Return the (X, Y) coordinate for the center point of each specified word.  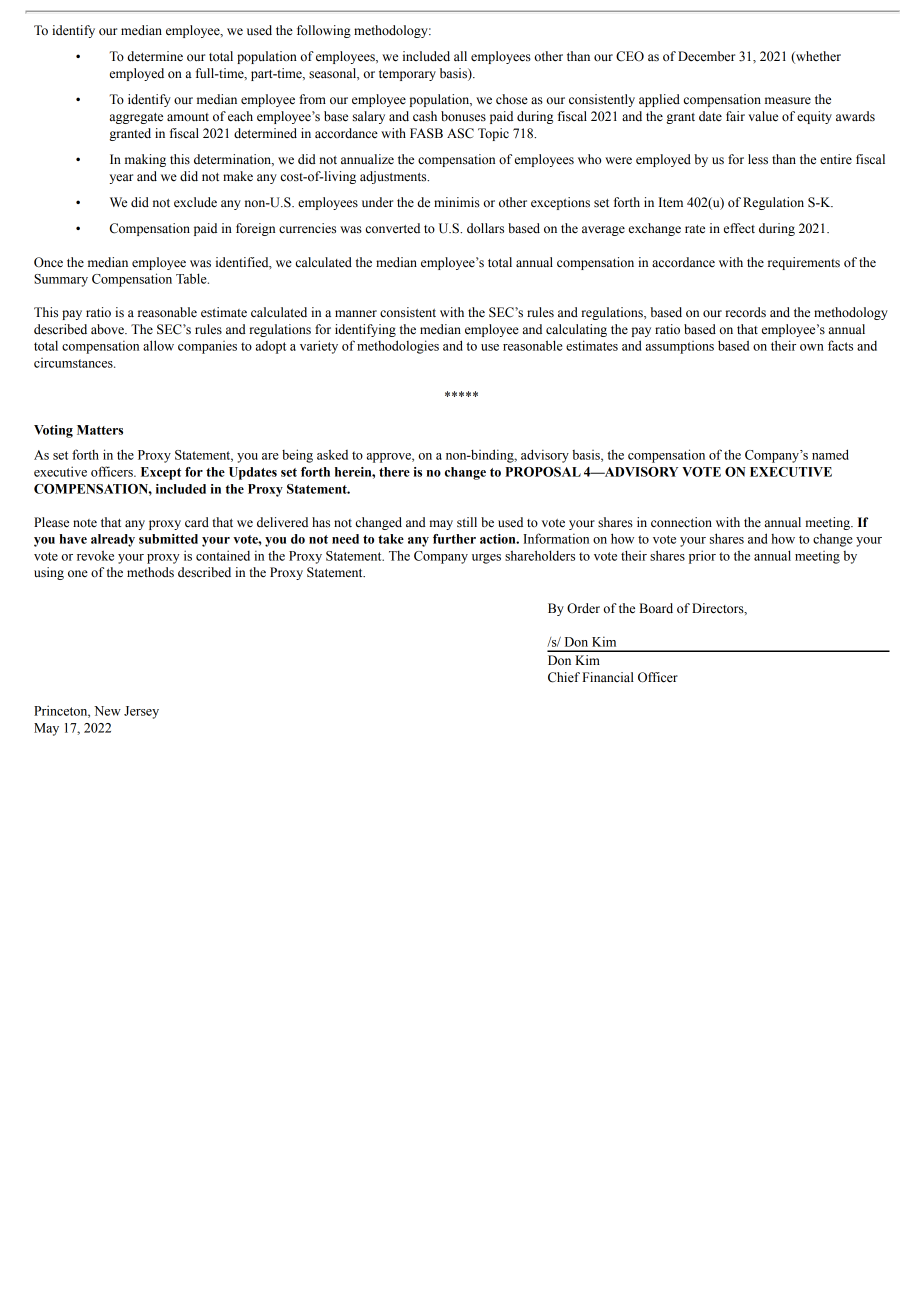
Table (192, 278)
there (394, 472)
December (706, 56)
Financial (608, 677)
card (197, 522)
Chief (564, 677)
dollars (485, 228)
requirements (804, 263)
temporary (407, 75)
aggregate (136, 118)
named (830, 454)
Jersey (141, 712)
